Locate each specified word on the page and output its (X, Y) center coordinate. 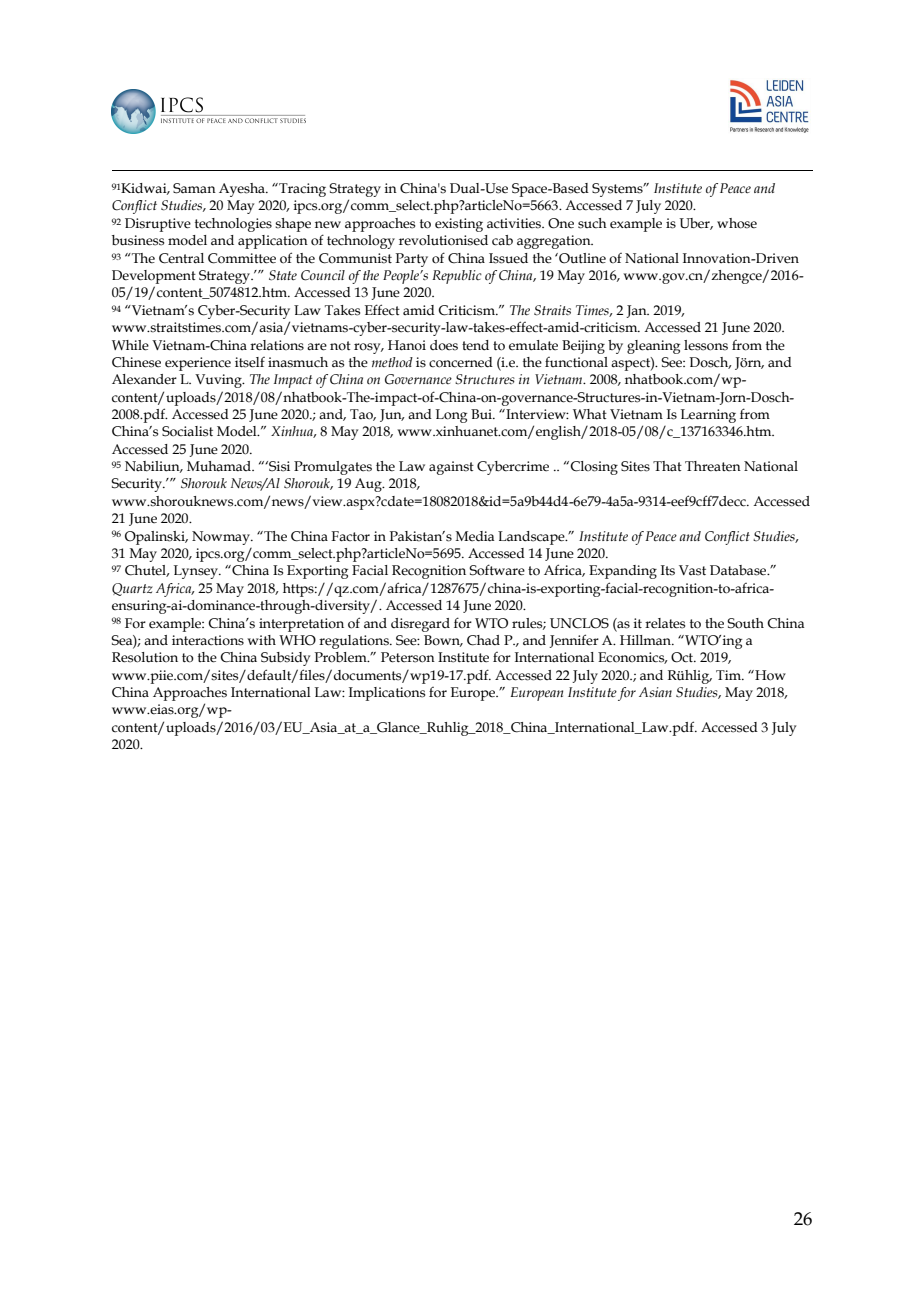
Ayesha (243, 190)
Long (451, 416)
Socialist (187, 431)
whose (737, 223)
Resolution (145, 657)
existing (459, 225)
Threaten (713, 466)
